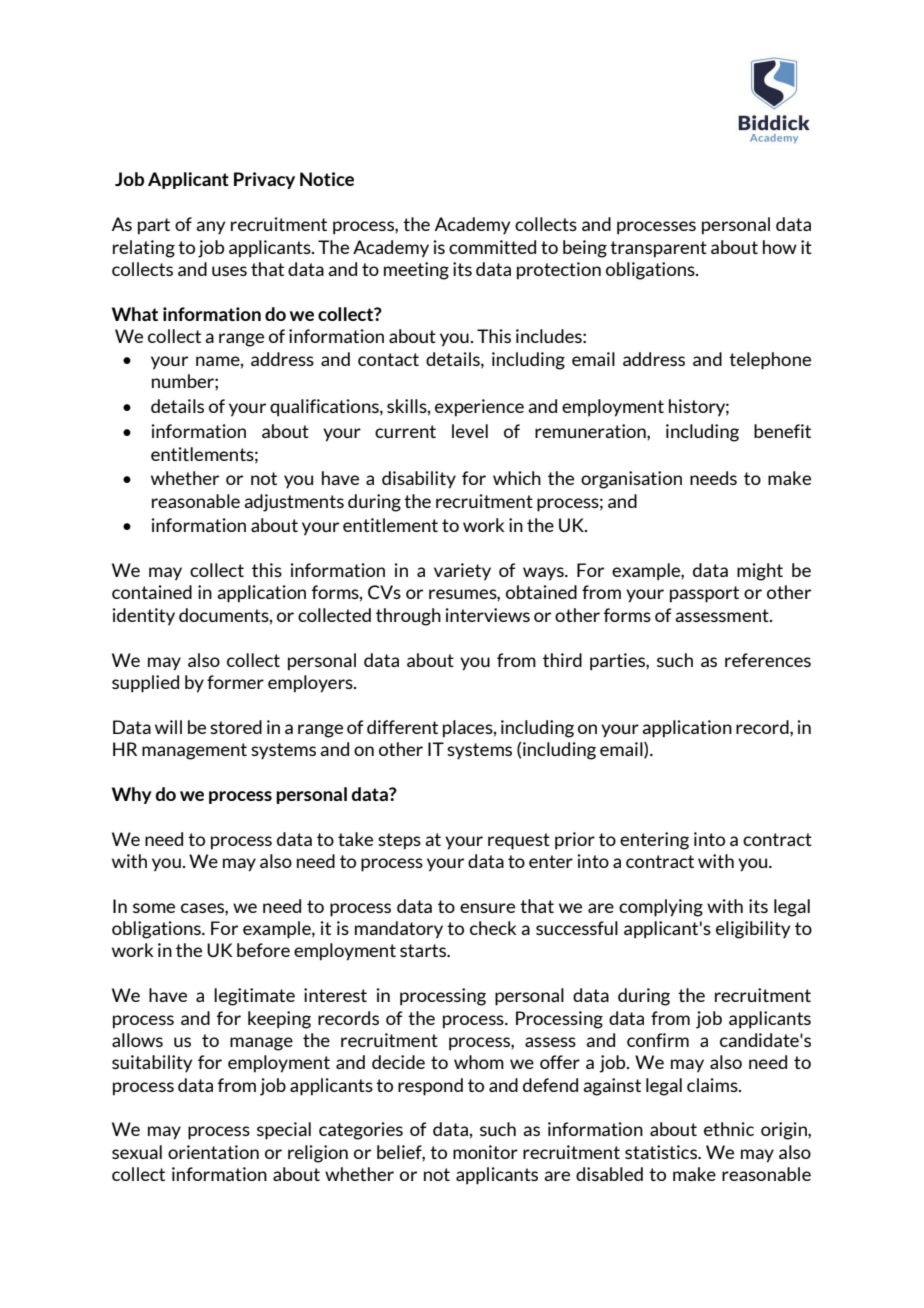 The height and width of the screenshot is (1308, 924). Describe the element at coordinates (213, 1152) in the screenshot. I see `orientation` at that location.
